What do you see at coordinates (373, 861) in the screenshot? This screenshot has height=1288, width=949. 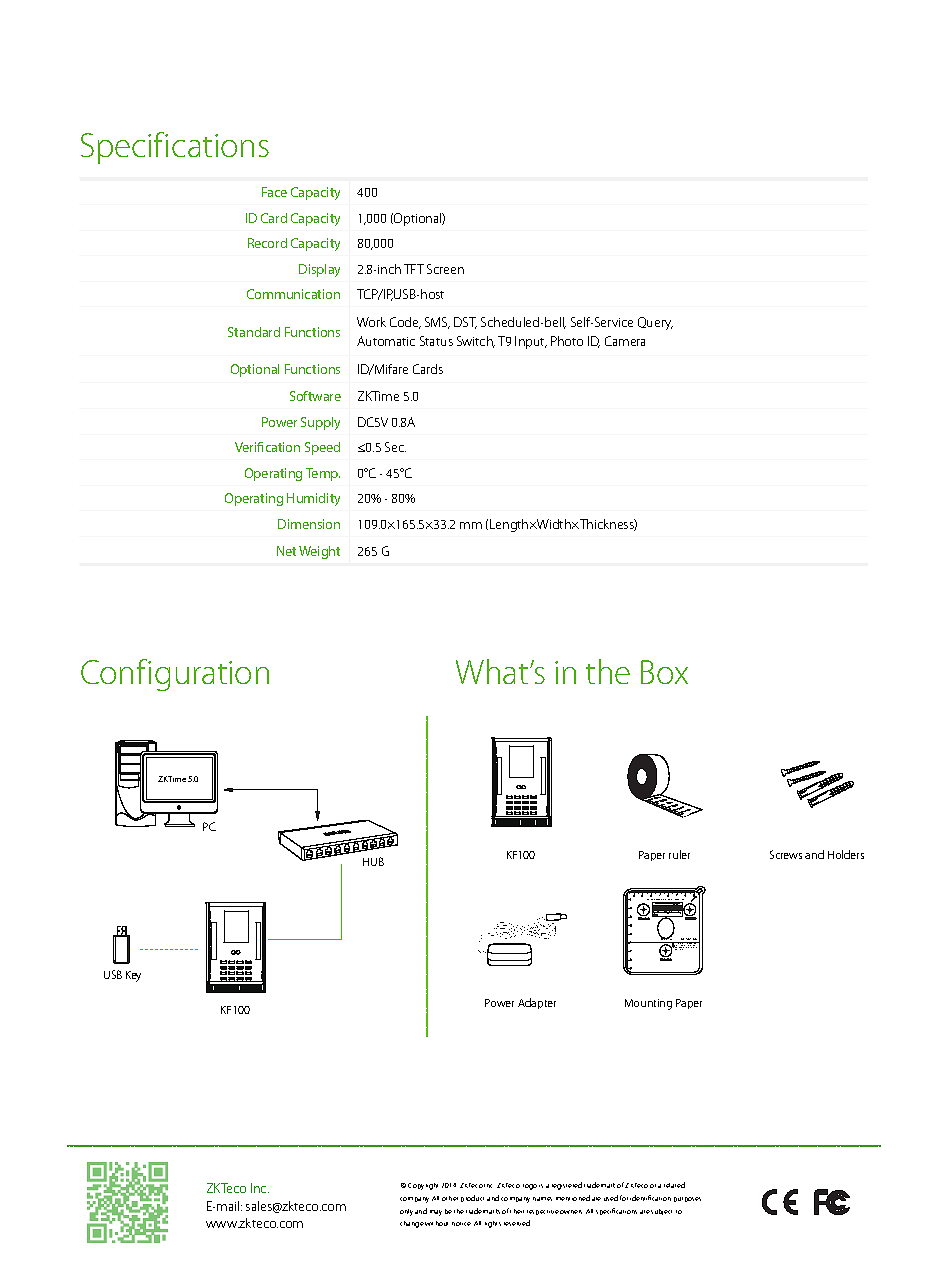 I see `HUB` at bounding box center [373, 861].
